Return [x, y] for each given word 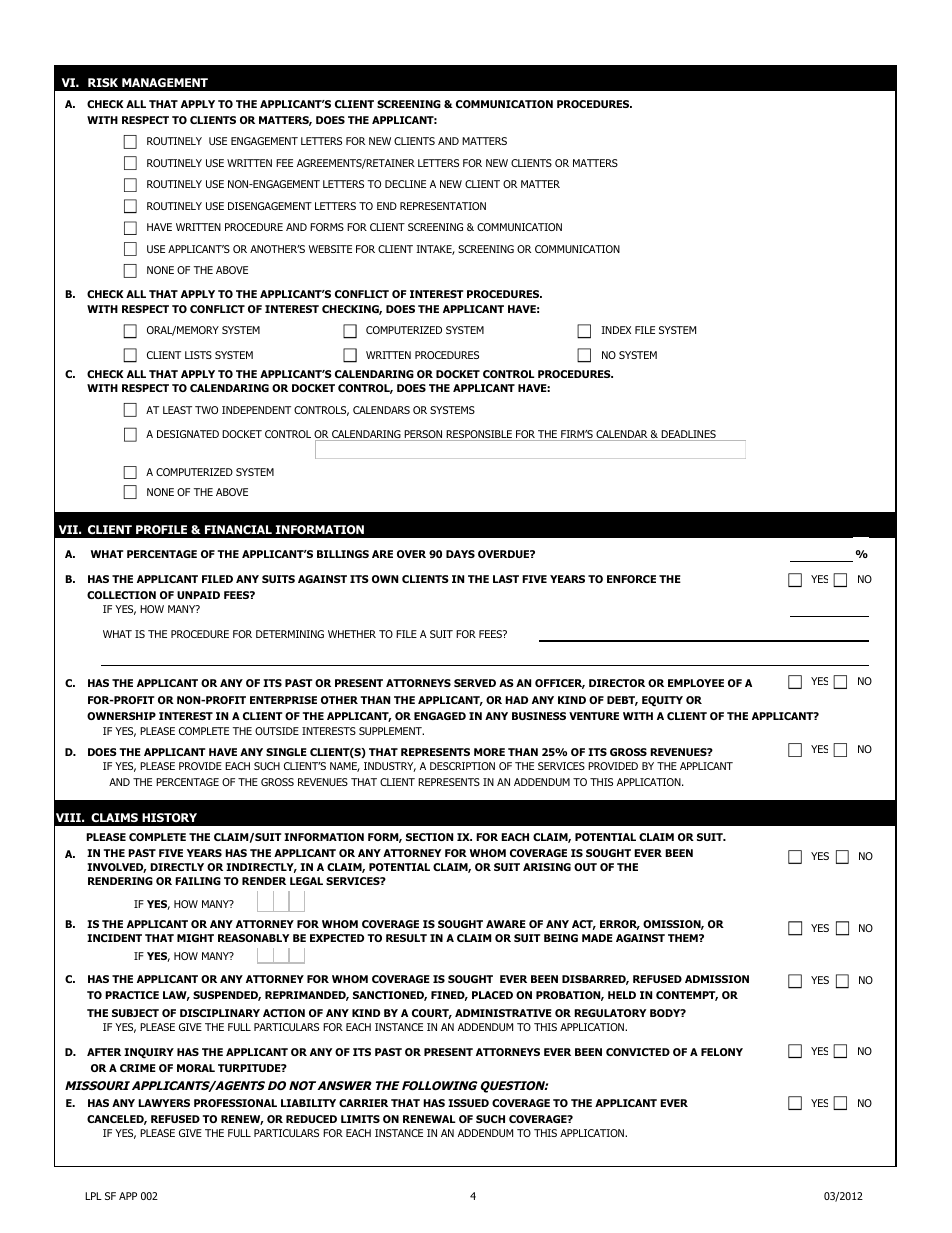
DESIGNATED [188, 434]
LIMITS [360, 1119]
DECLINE [405, 184]
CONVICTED [638, 1052]
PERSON [423, 435]
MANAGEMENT [165, 82]
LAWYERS [164, 1103]
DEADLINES [688, 435]
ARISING [547, 867]
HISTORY [169, 817]
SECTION [429, 837]
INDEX [616, 330]
